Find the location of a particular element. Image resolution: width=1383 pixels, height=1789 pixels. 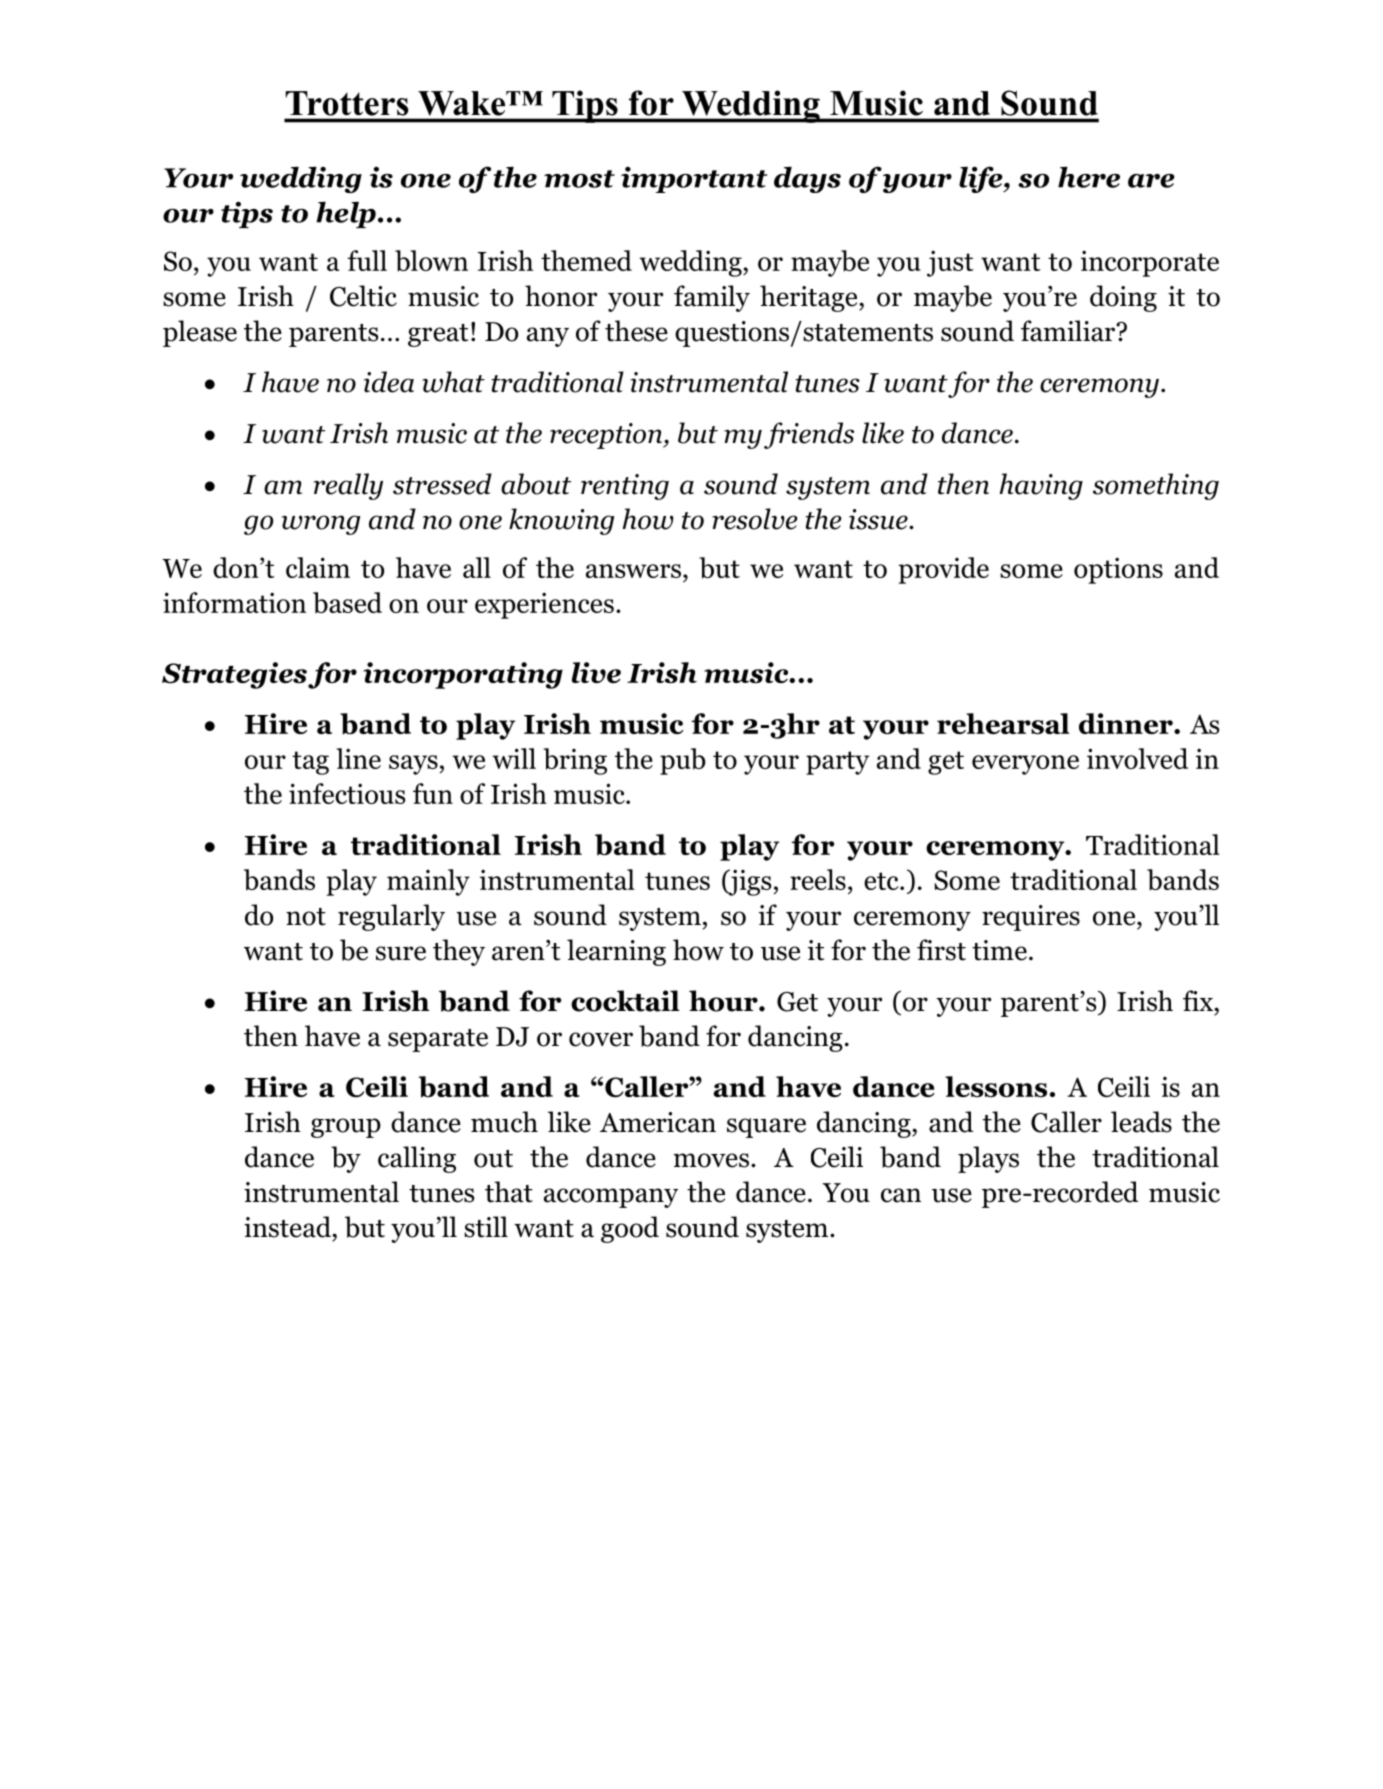

moves is located at coordinates (711, 1160).
